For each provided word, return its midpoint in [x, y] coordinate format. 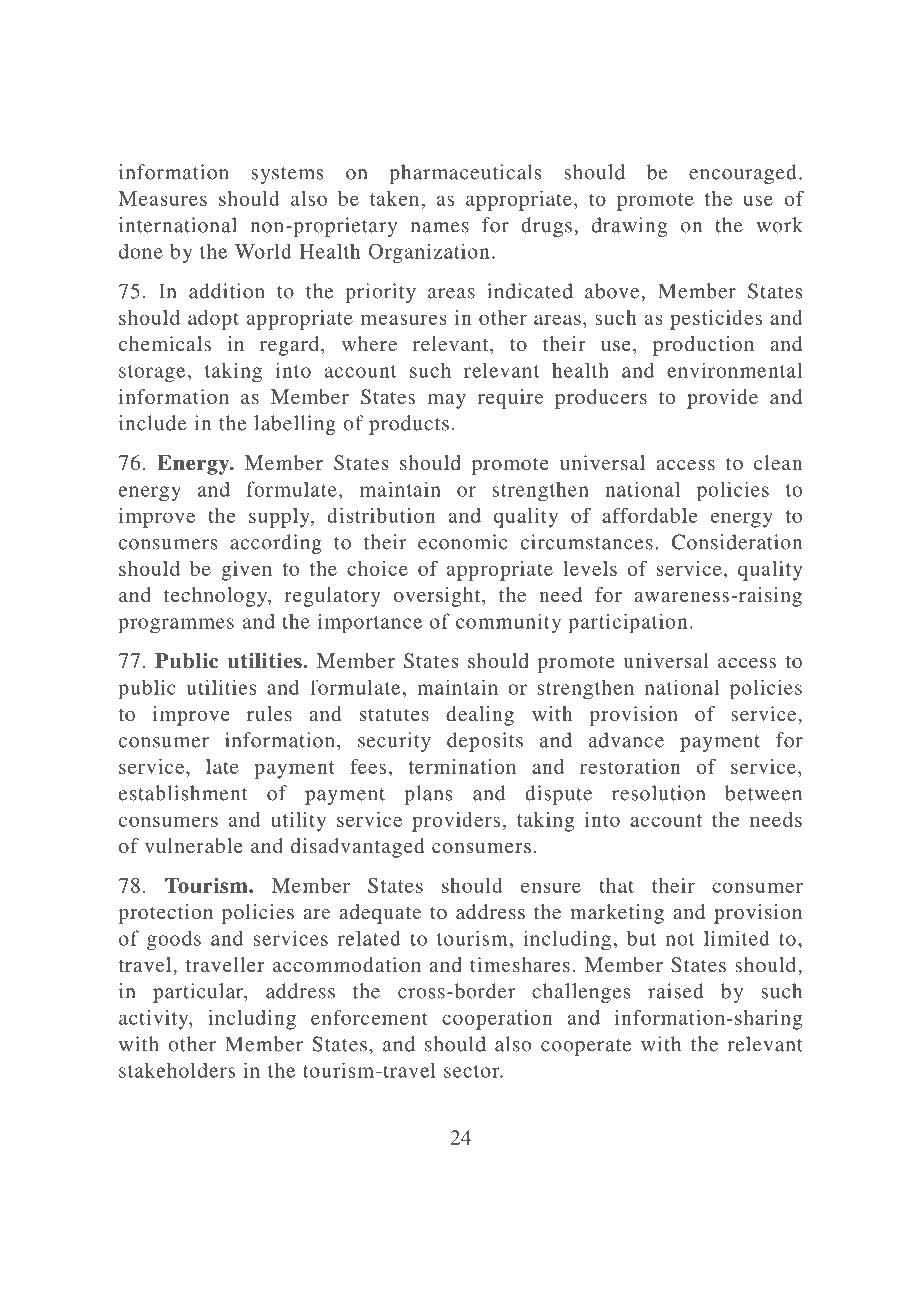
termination [462, 766]
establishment [183, 793]
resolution [658, 793]
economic [462, 542]
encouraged [743, 174]
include [153, 423]
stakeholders [177, 1070]
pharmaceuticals [465, 174]
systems [287, 175]
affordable [650, 515]
